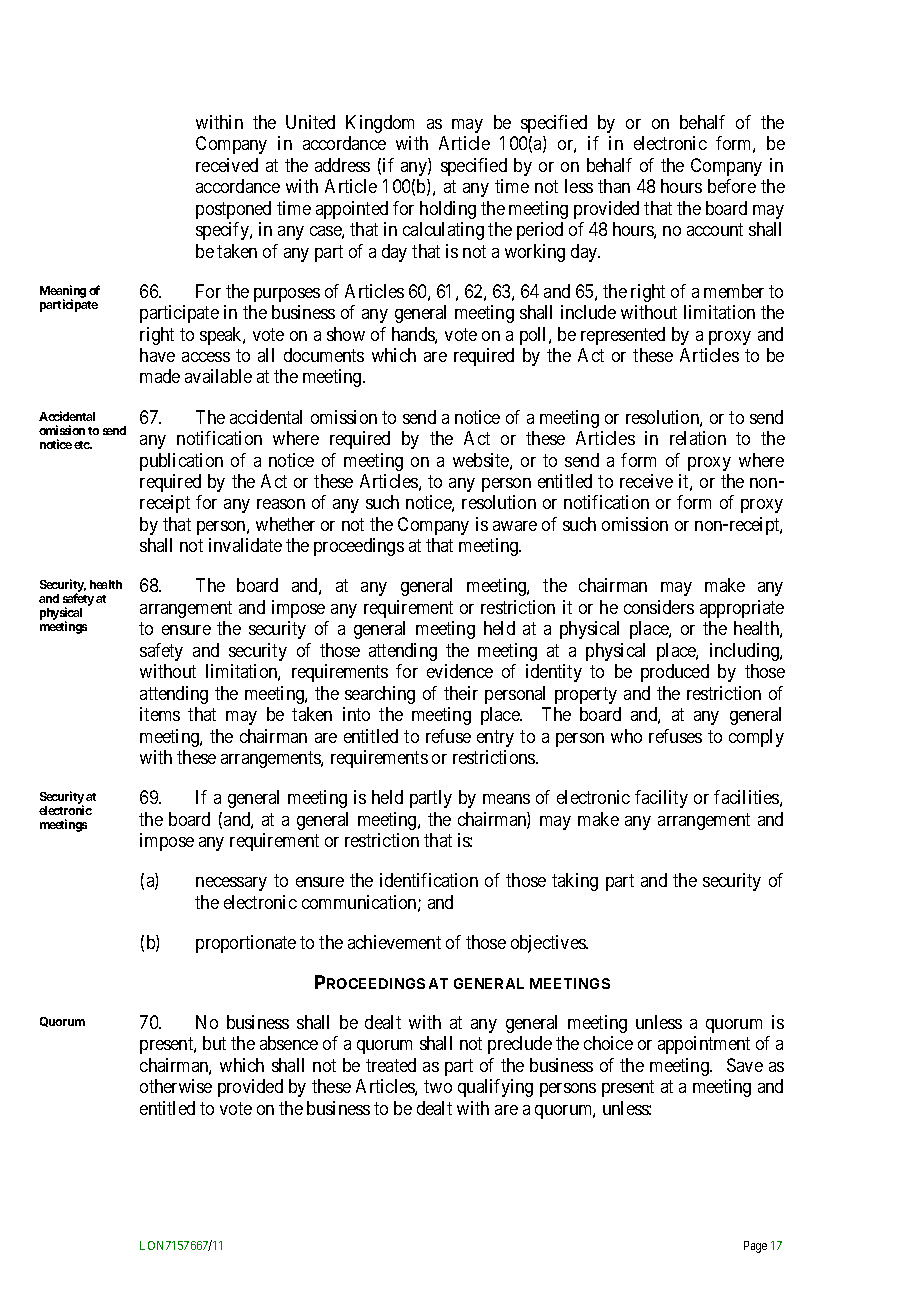 The height and width of the document is (1309, 924). I want to click on otherwise, so click(176, 1086).
